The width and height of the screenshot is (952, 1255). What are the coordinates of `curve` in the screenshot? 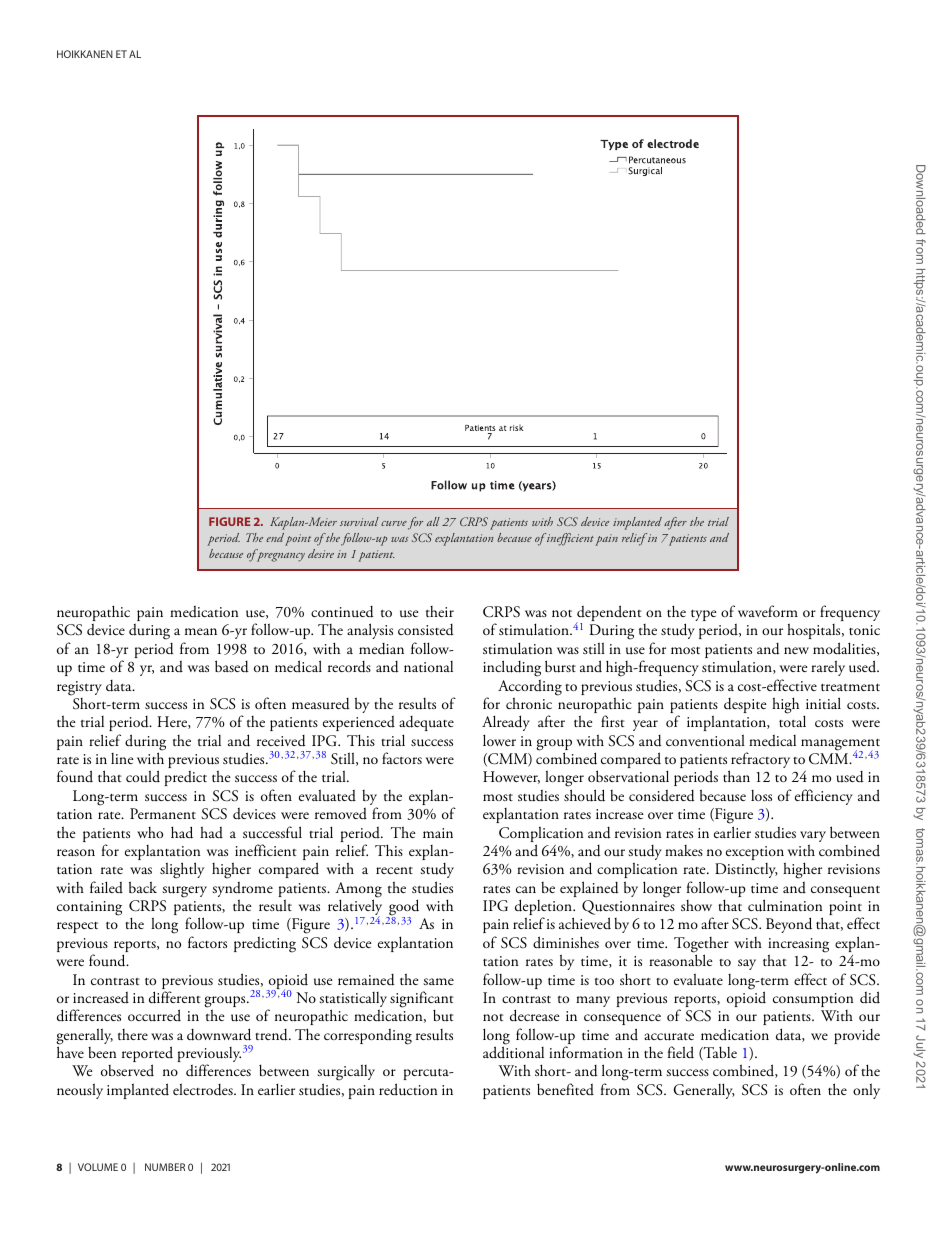 It's located at (394, 523).
